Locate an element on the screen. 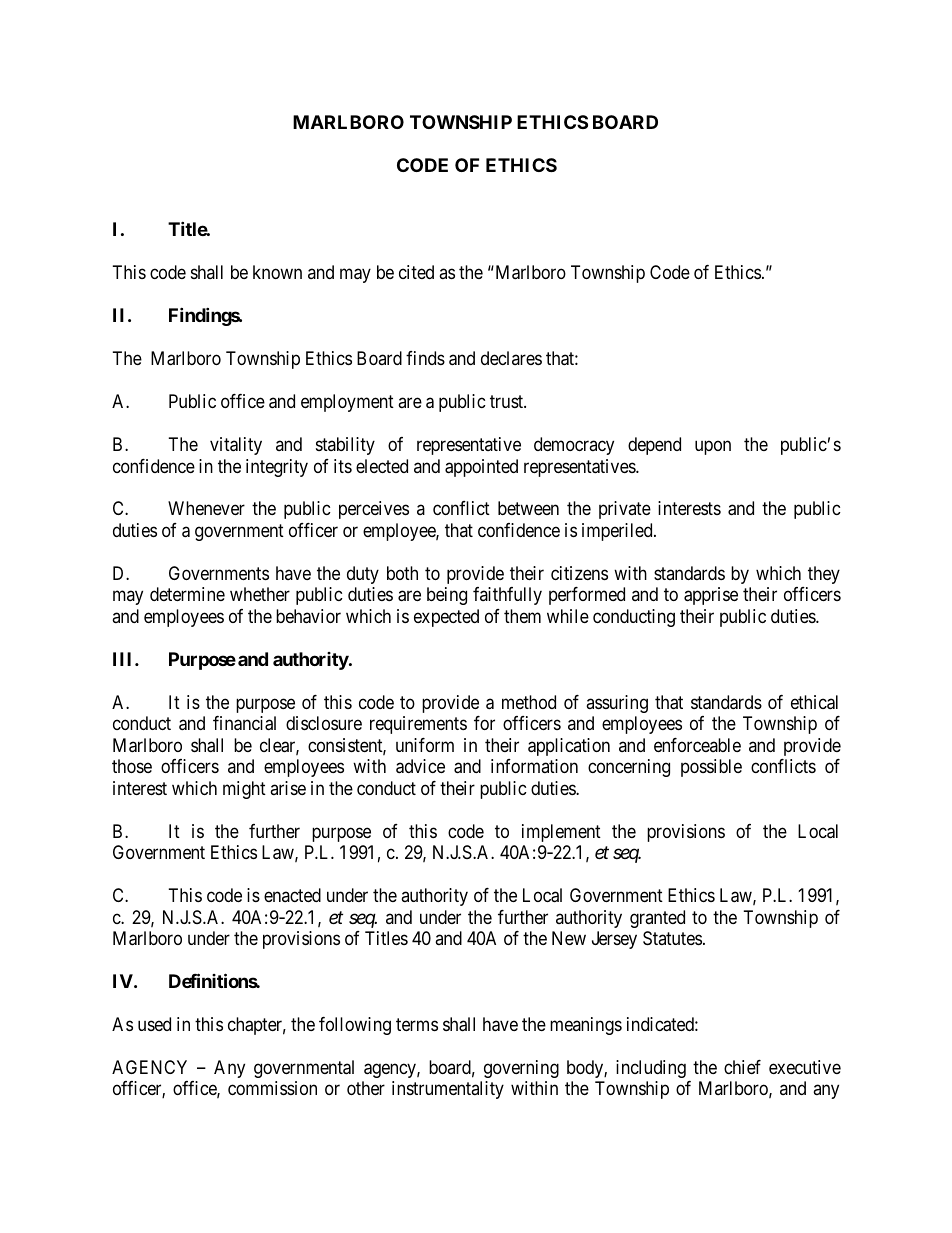 This screenshot has width=952, height=1233. cited is located at coordinates (416, 272).
